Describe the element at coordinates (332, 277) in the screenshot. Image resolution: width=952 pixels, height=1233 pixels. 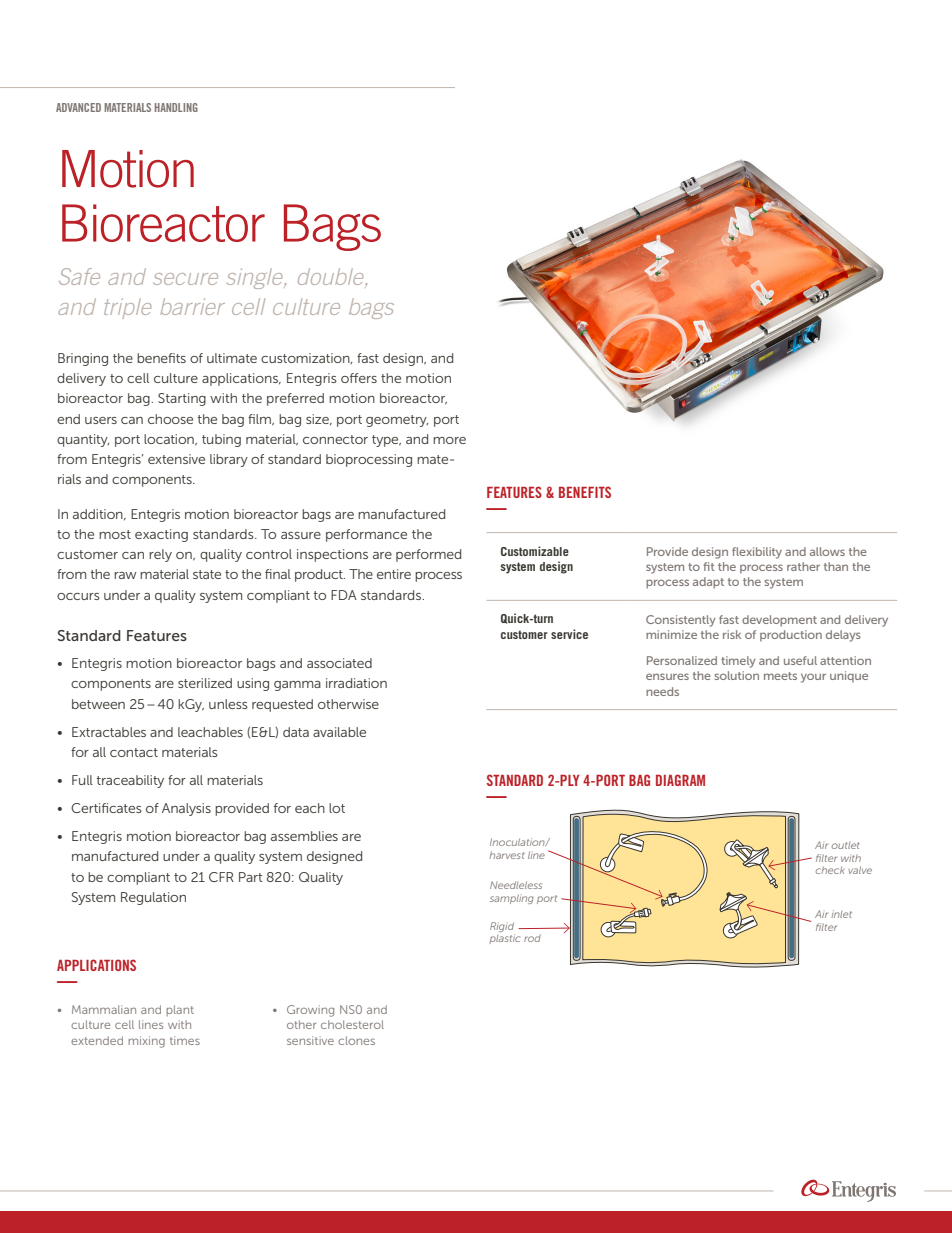
I see `double` at that location.
